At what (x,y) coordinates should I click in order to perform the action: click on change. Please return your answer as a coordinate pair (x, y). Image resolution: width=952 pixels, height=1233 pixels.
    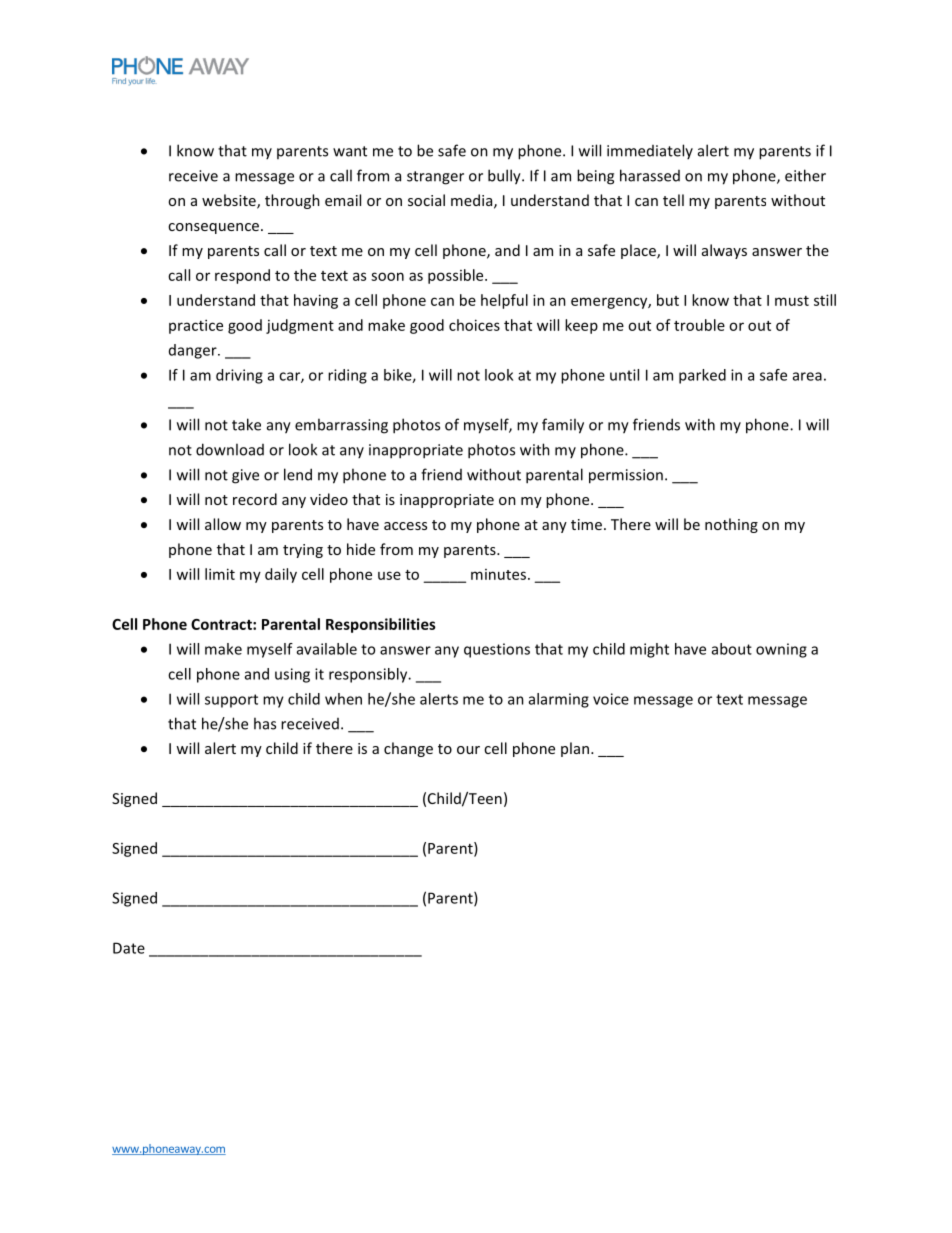
    Looking at the image, I should click on (408, 749).
